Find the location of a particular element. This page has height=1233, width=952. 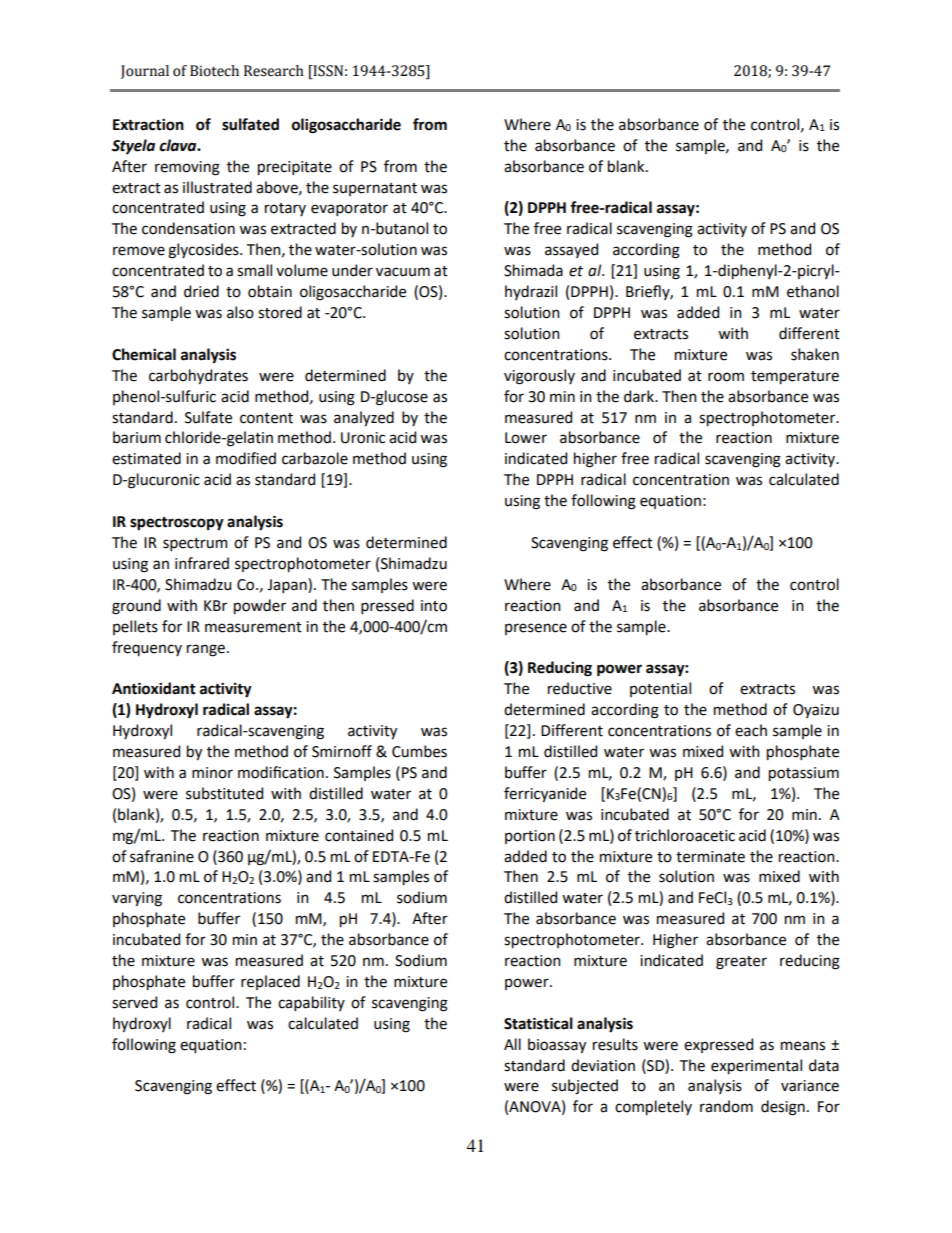

infrared is located at coordinates (202, 563).
